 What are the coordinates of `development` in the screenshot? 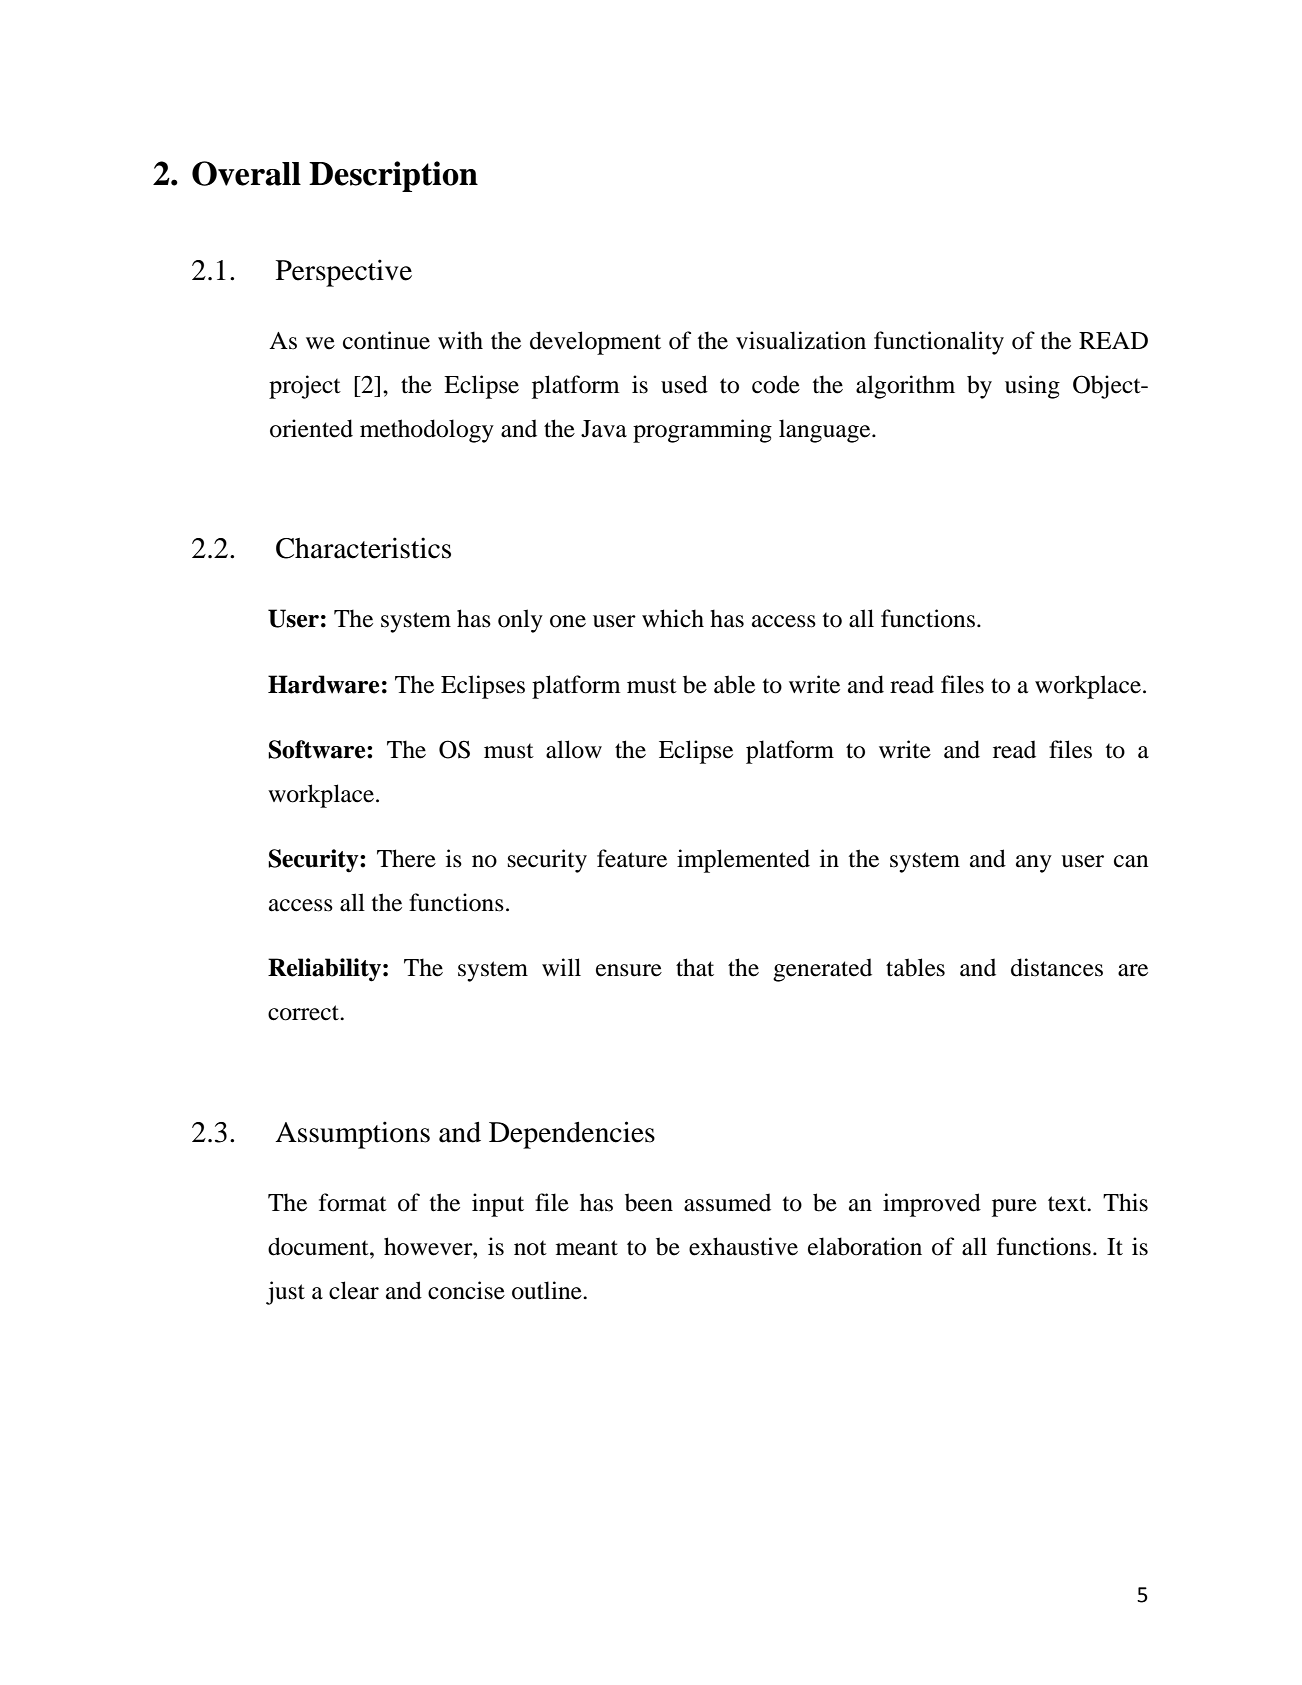 It's located at (595, 343).
